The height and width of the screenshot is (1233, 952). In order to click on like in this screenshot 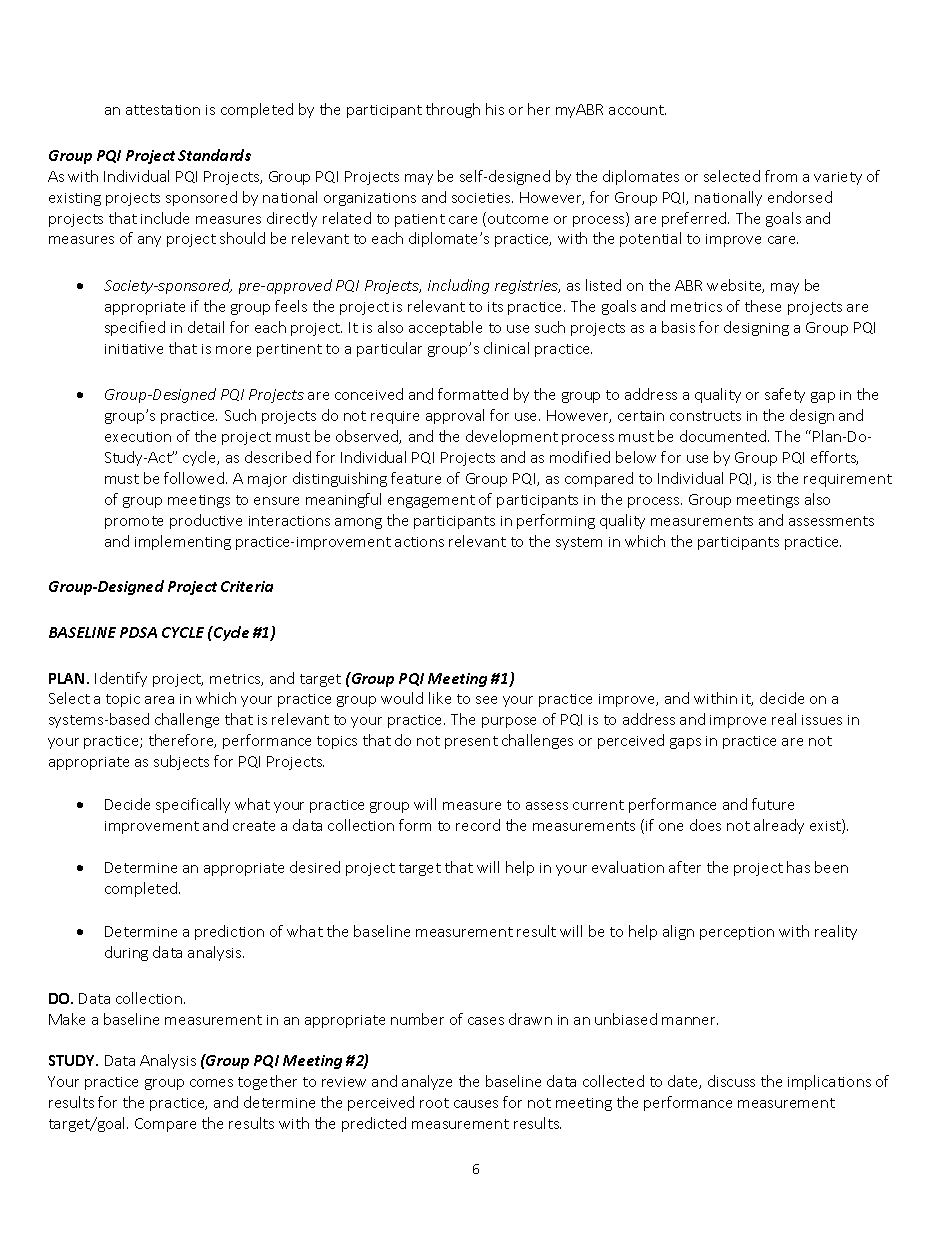, I will do `click(440, 698)`.
